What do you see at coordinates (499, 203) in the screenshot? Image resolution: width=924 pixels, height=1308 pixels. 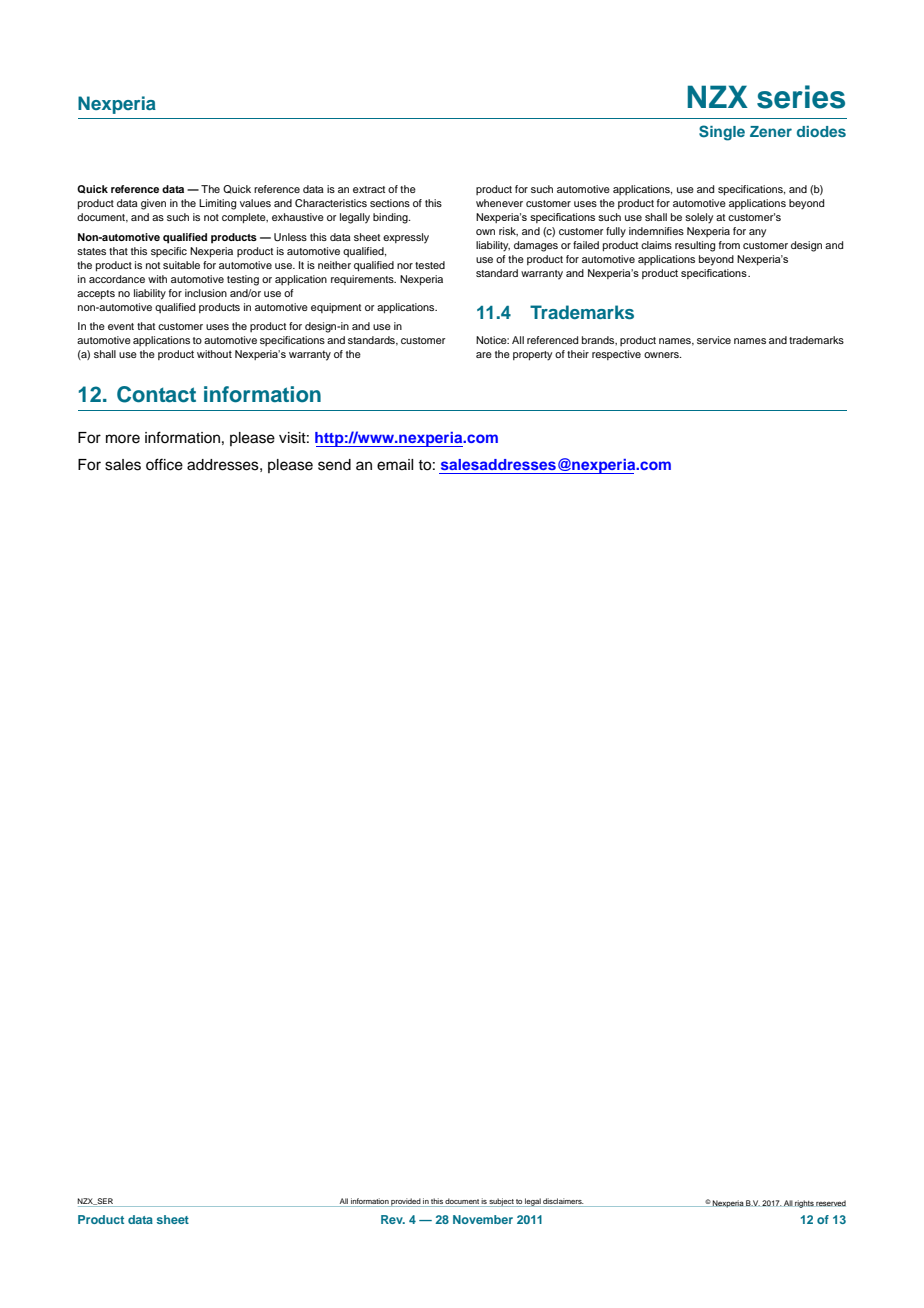 I see `whenever` at bounding box center [499, 203].
